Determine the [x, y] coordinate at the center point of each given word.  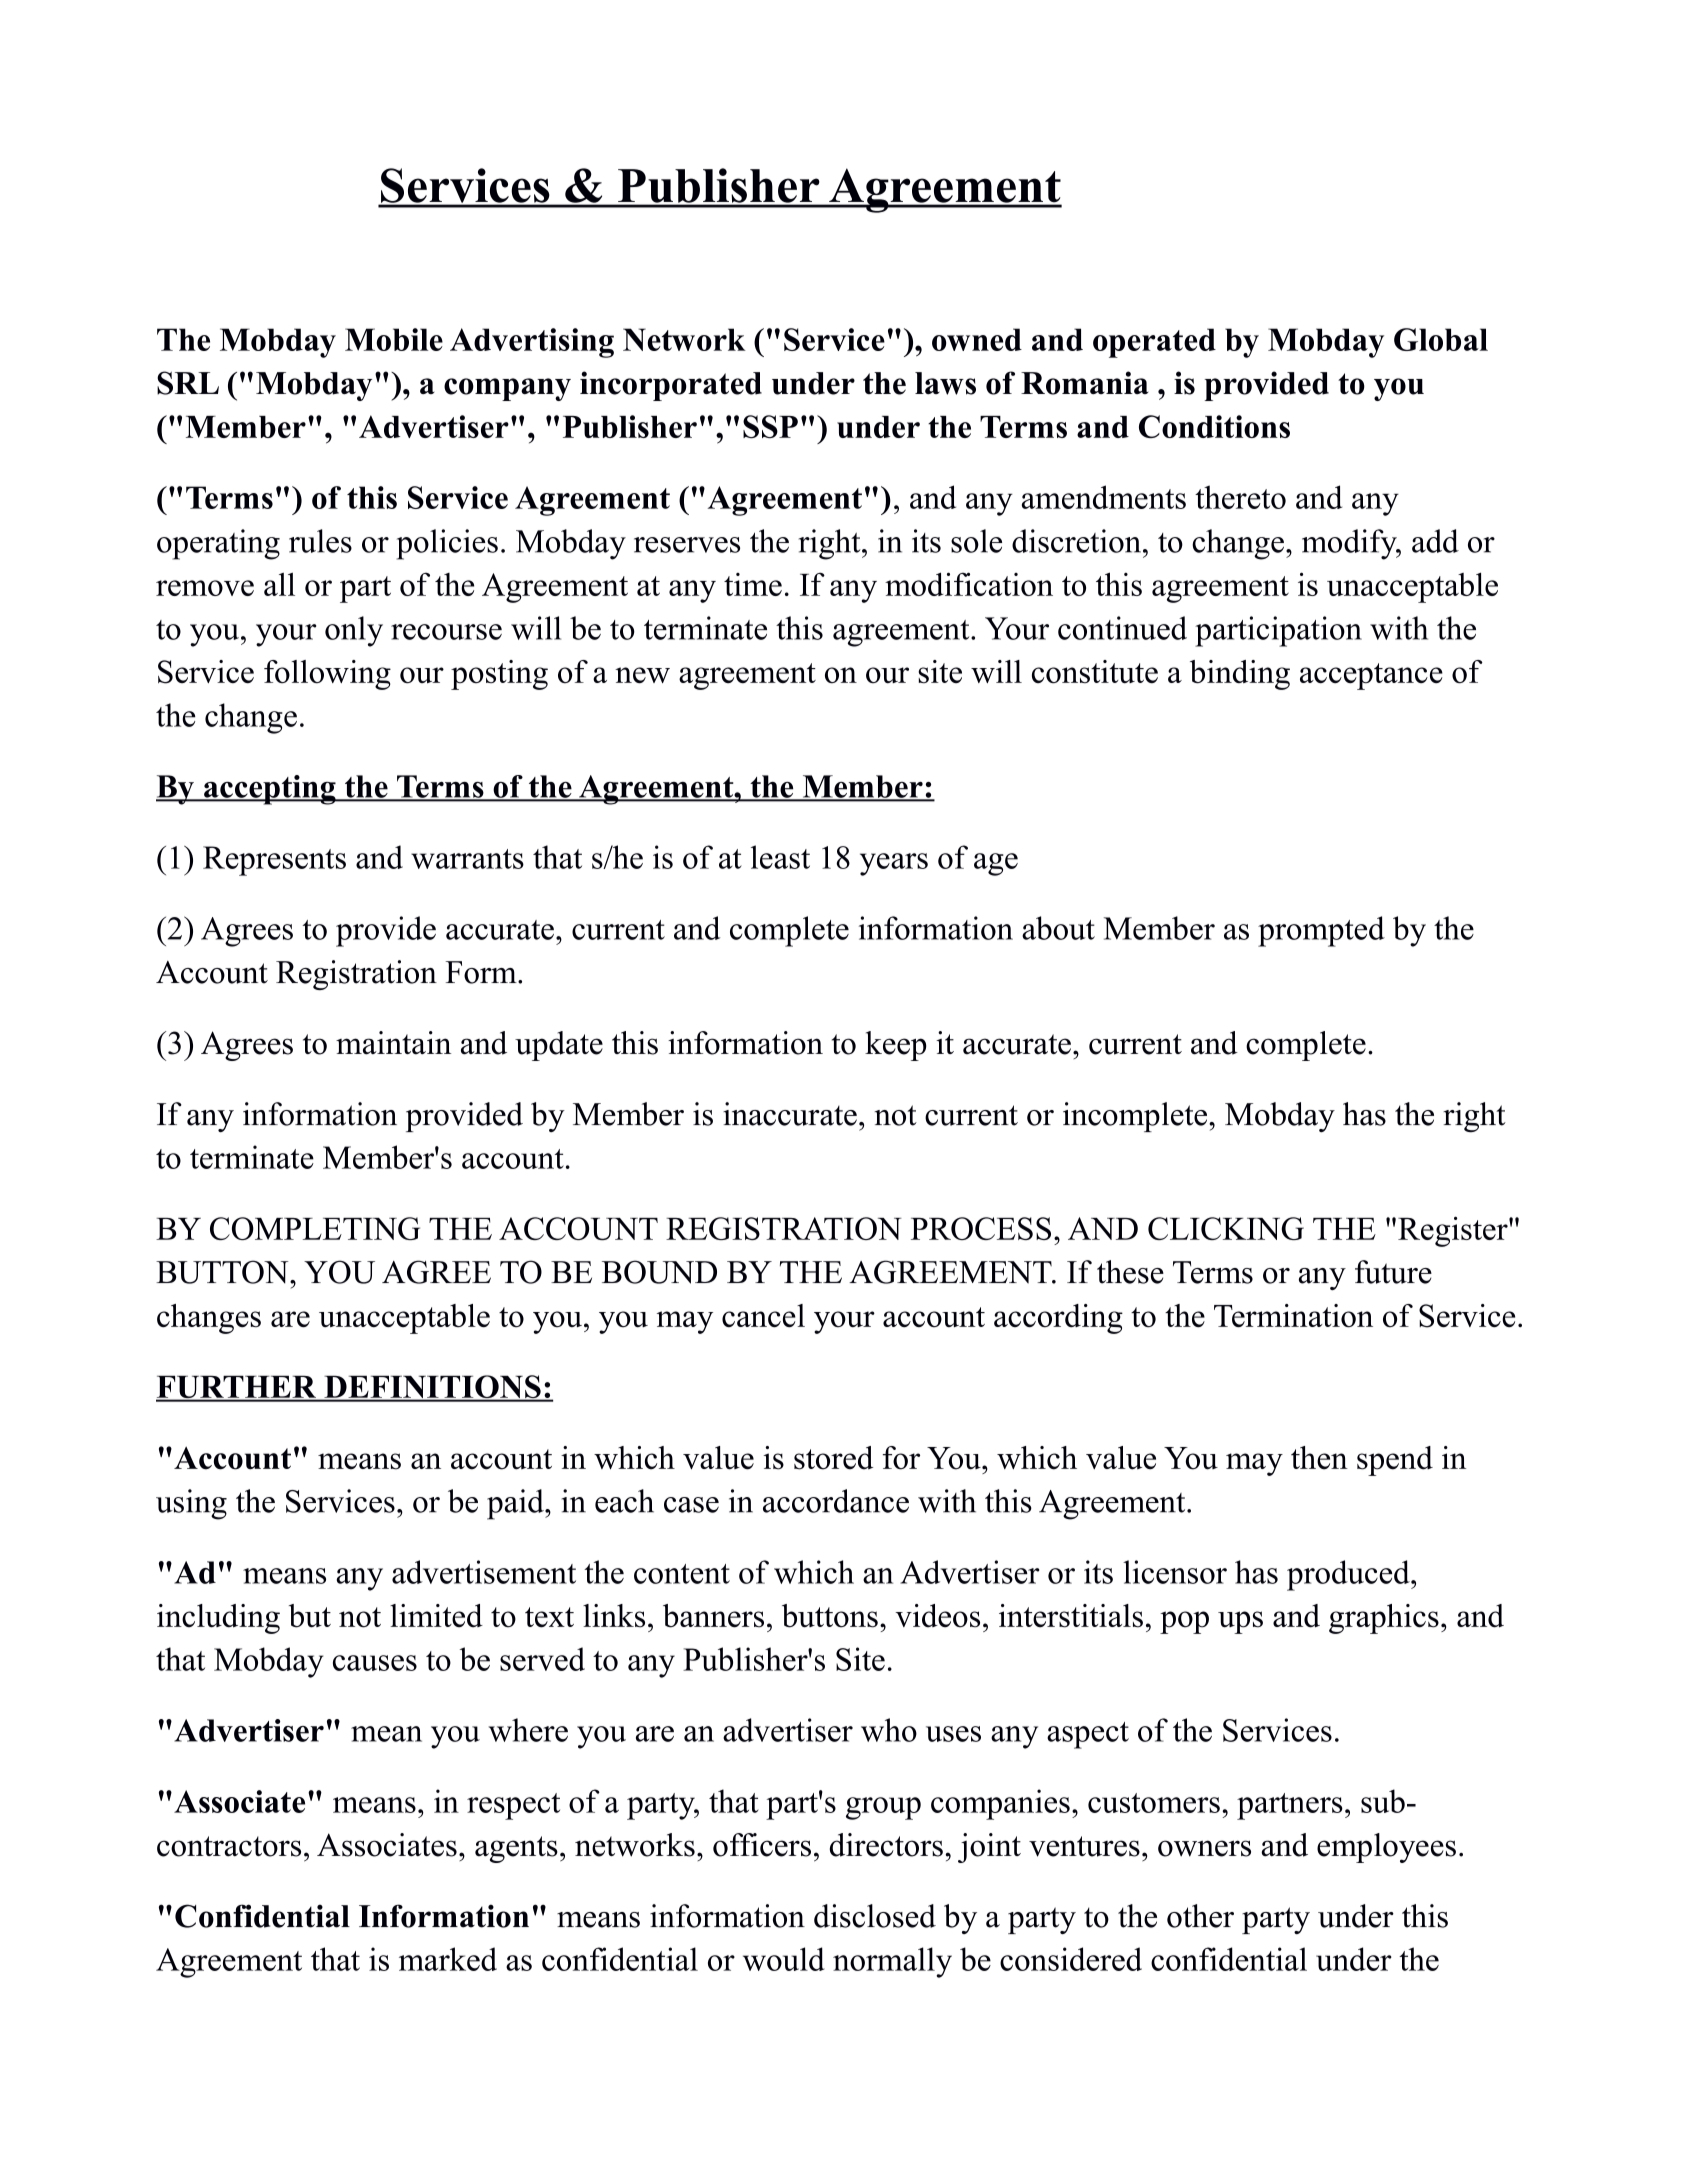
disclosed [875, 1916]
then [1319, 1458]
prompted [1321, 931]
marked [448, 1959]
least [780, 857]
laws [945, 383]
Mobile [394, 339]
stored [833, 1458]
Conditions [1214, 426]
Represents [274, 861]
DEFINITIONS [432, 1388]
